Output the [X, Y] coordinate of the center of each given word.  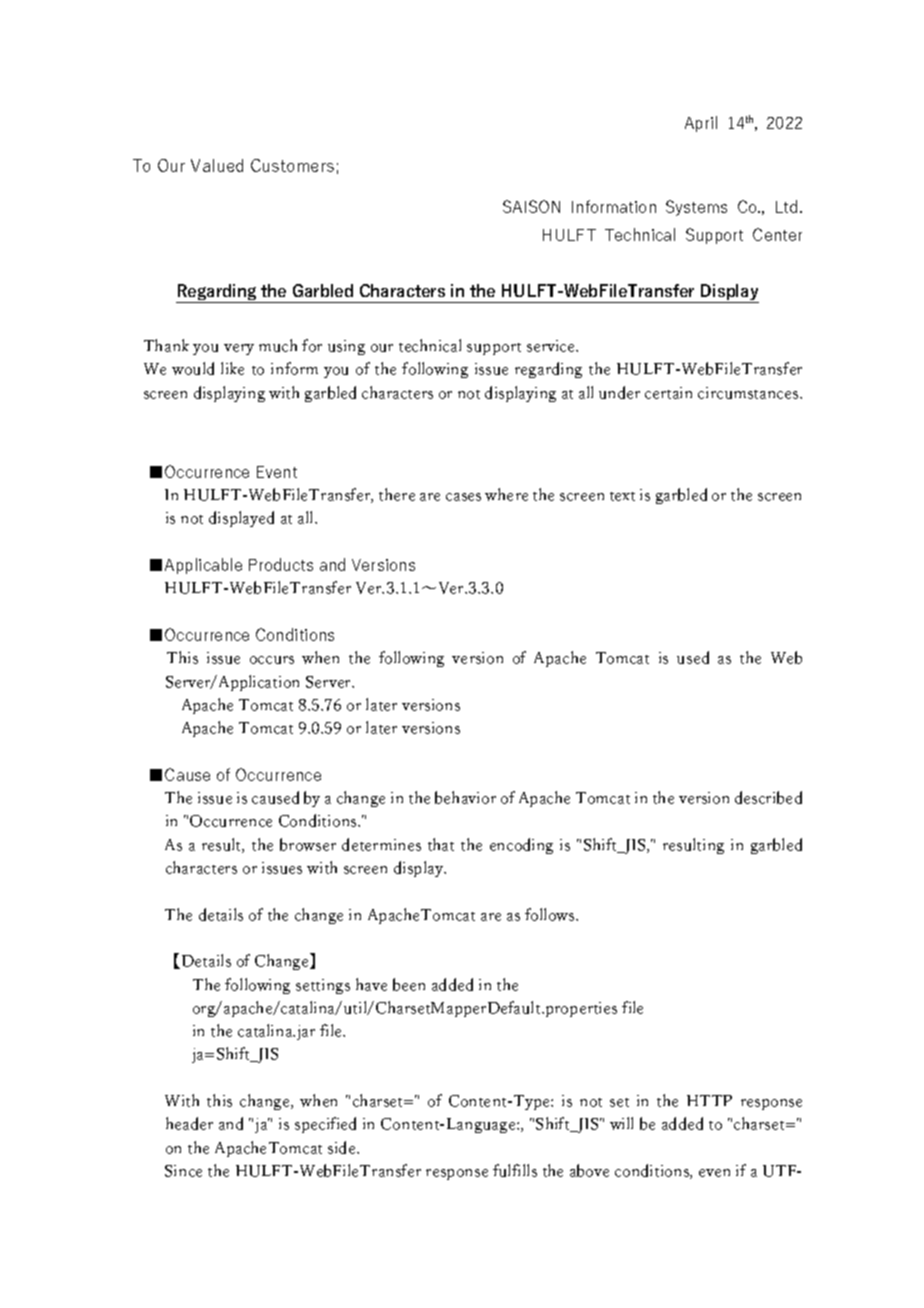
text [622, 496]
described [768, 797]
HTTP [709, 1100]
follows [551, 914]
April [701, 124]
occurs [272, 660]
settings [323, 986]
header [189, 1123]
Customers [292, 165]
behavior [465, 797]
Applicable [203, 566]
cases [463, 497]
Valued [217, 165]
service [552, 346]
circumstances [749, 393]
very [239, 349]
